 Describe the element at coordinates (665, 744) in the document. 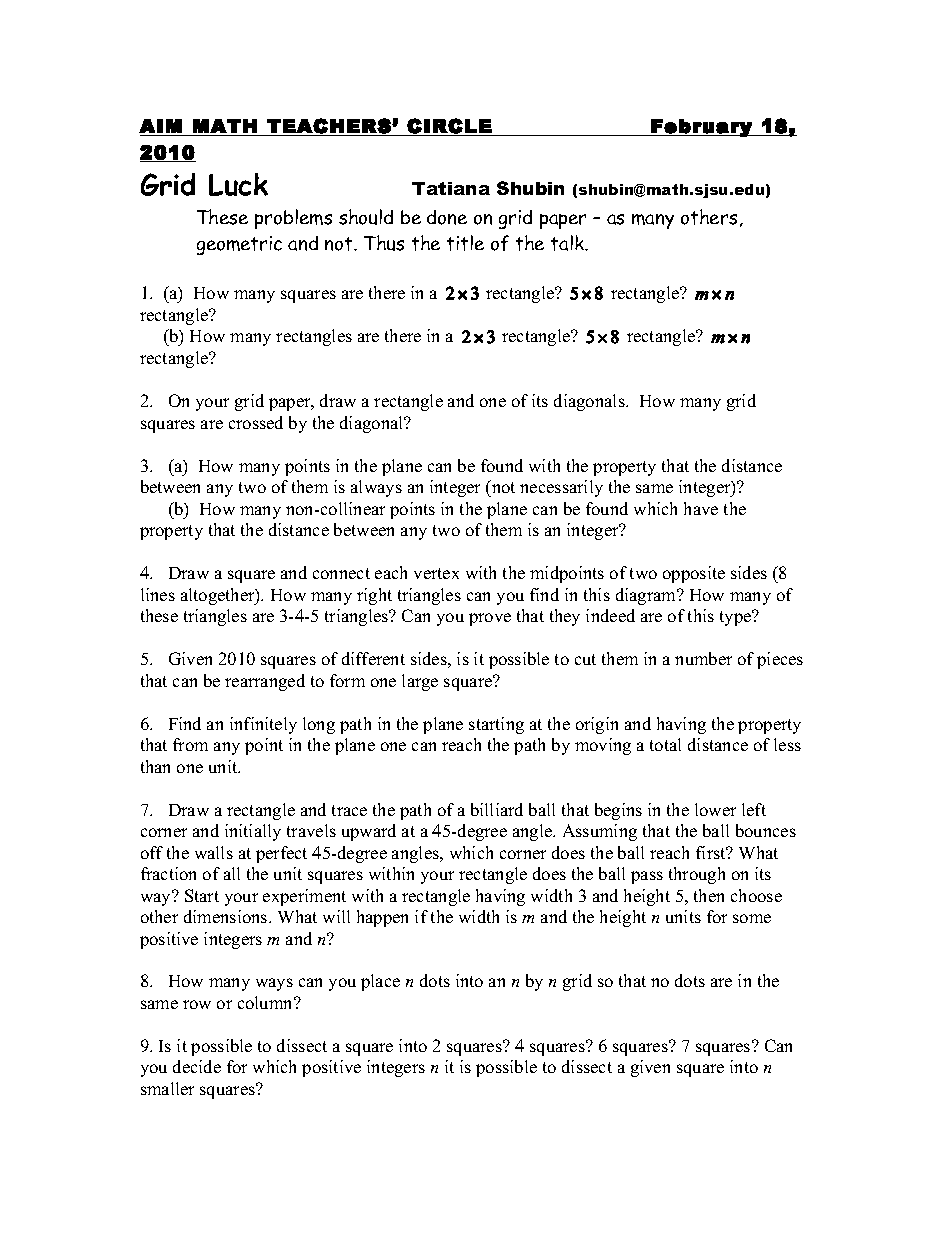

I see `total` at that location.
